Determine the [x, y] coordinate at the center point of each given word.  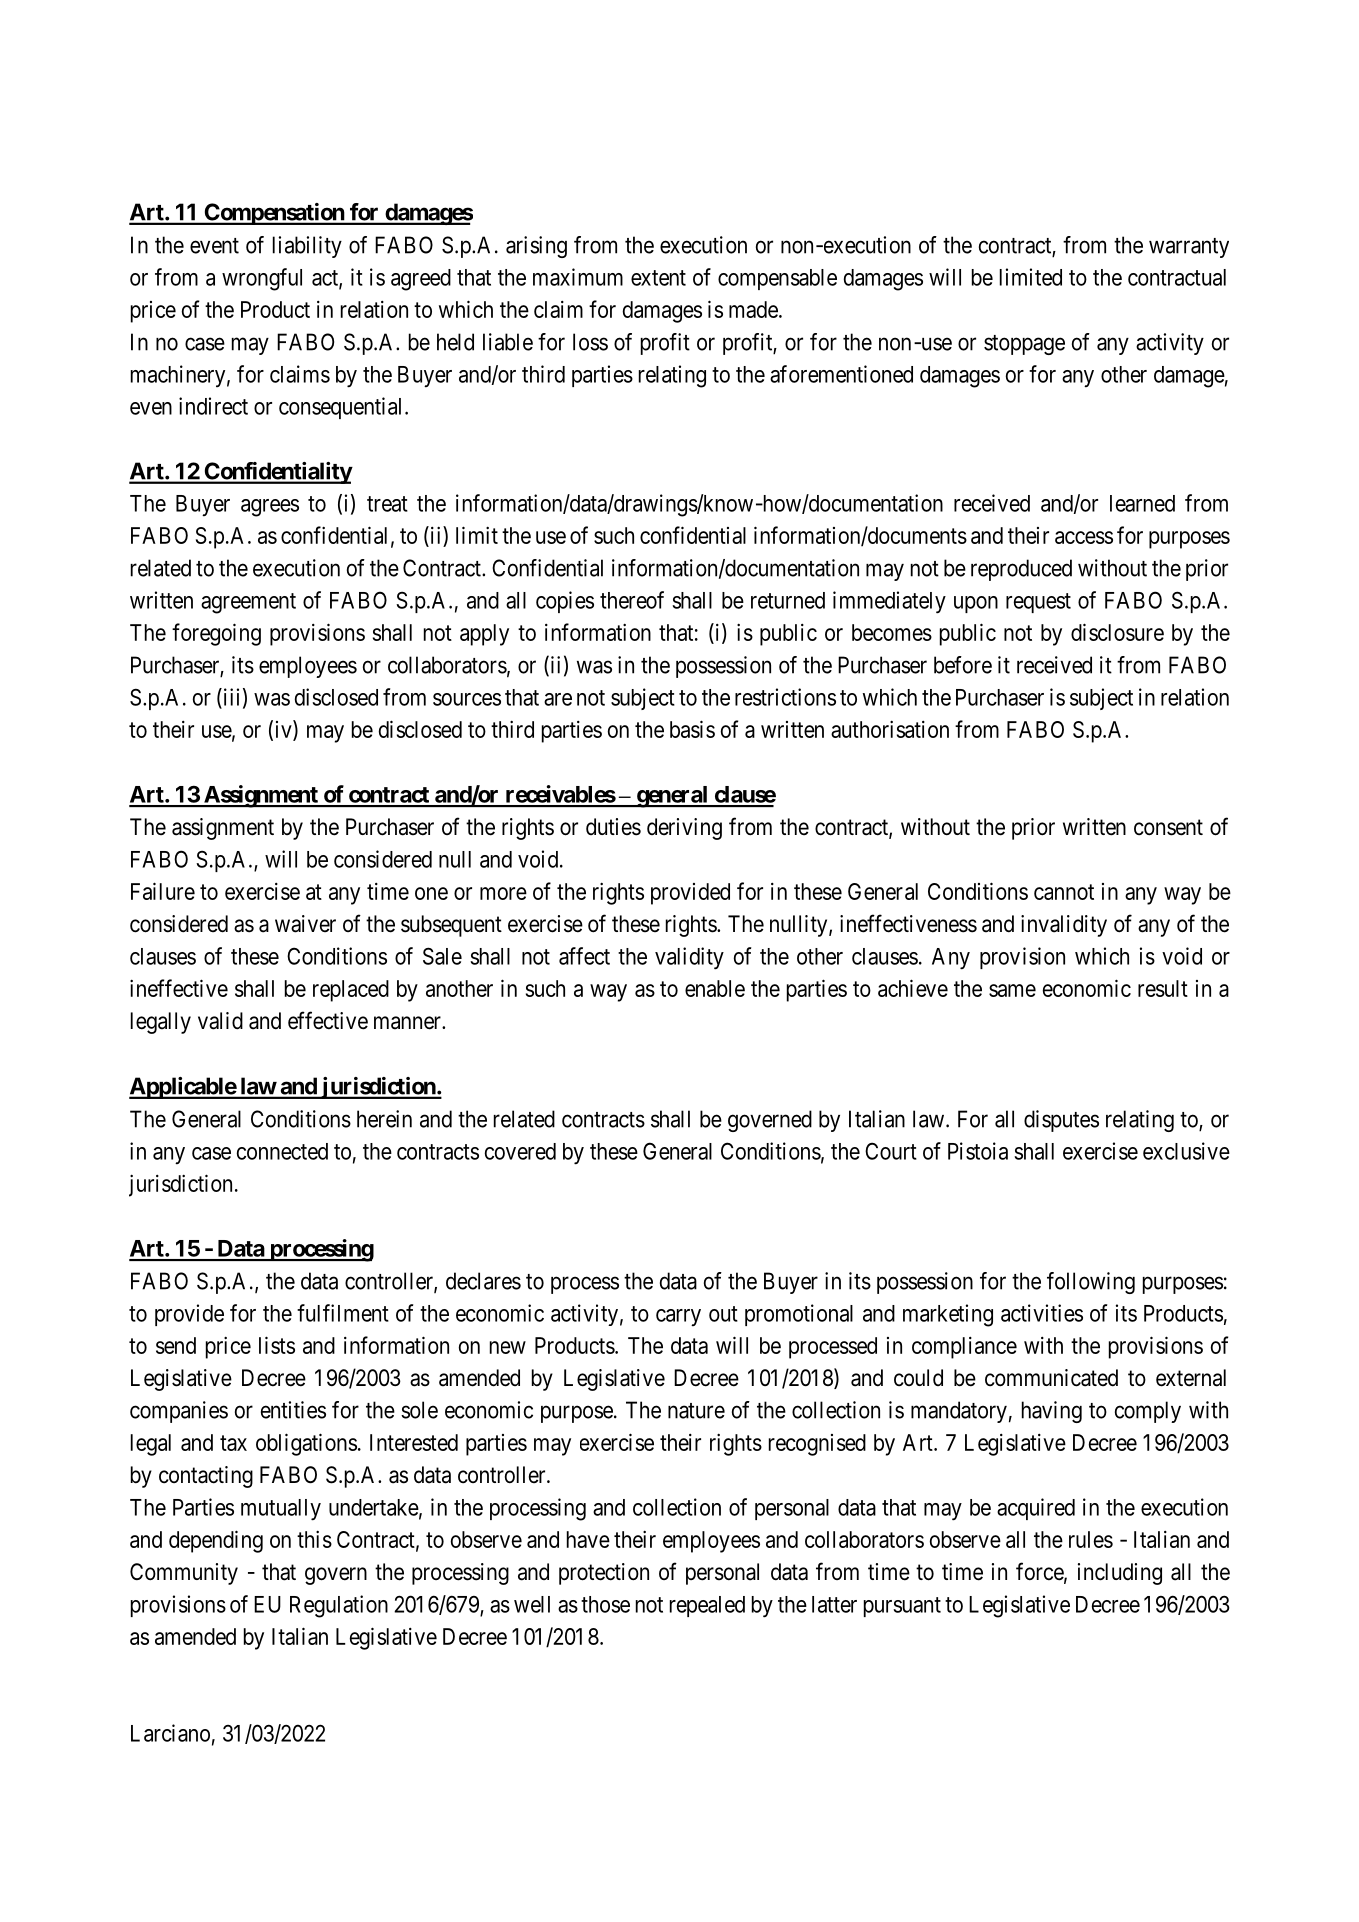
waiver [305, 924]
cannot [1064, 892]
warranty [1189, 248]
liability [307, 247]
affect [584, 956]
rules [1091, 1539]
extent [658, 278]
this [314, 1539]
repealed [707, 1606]
